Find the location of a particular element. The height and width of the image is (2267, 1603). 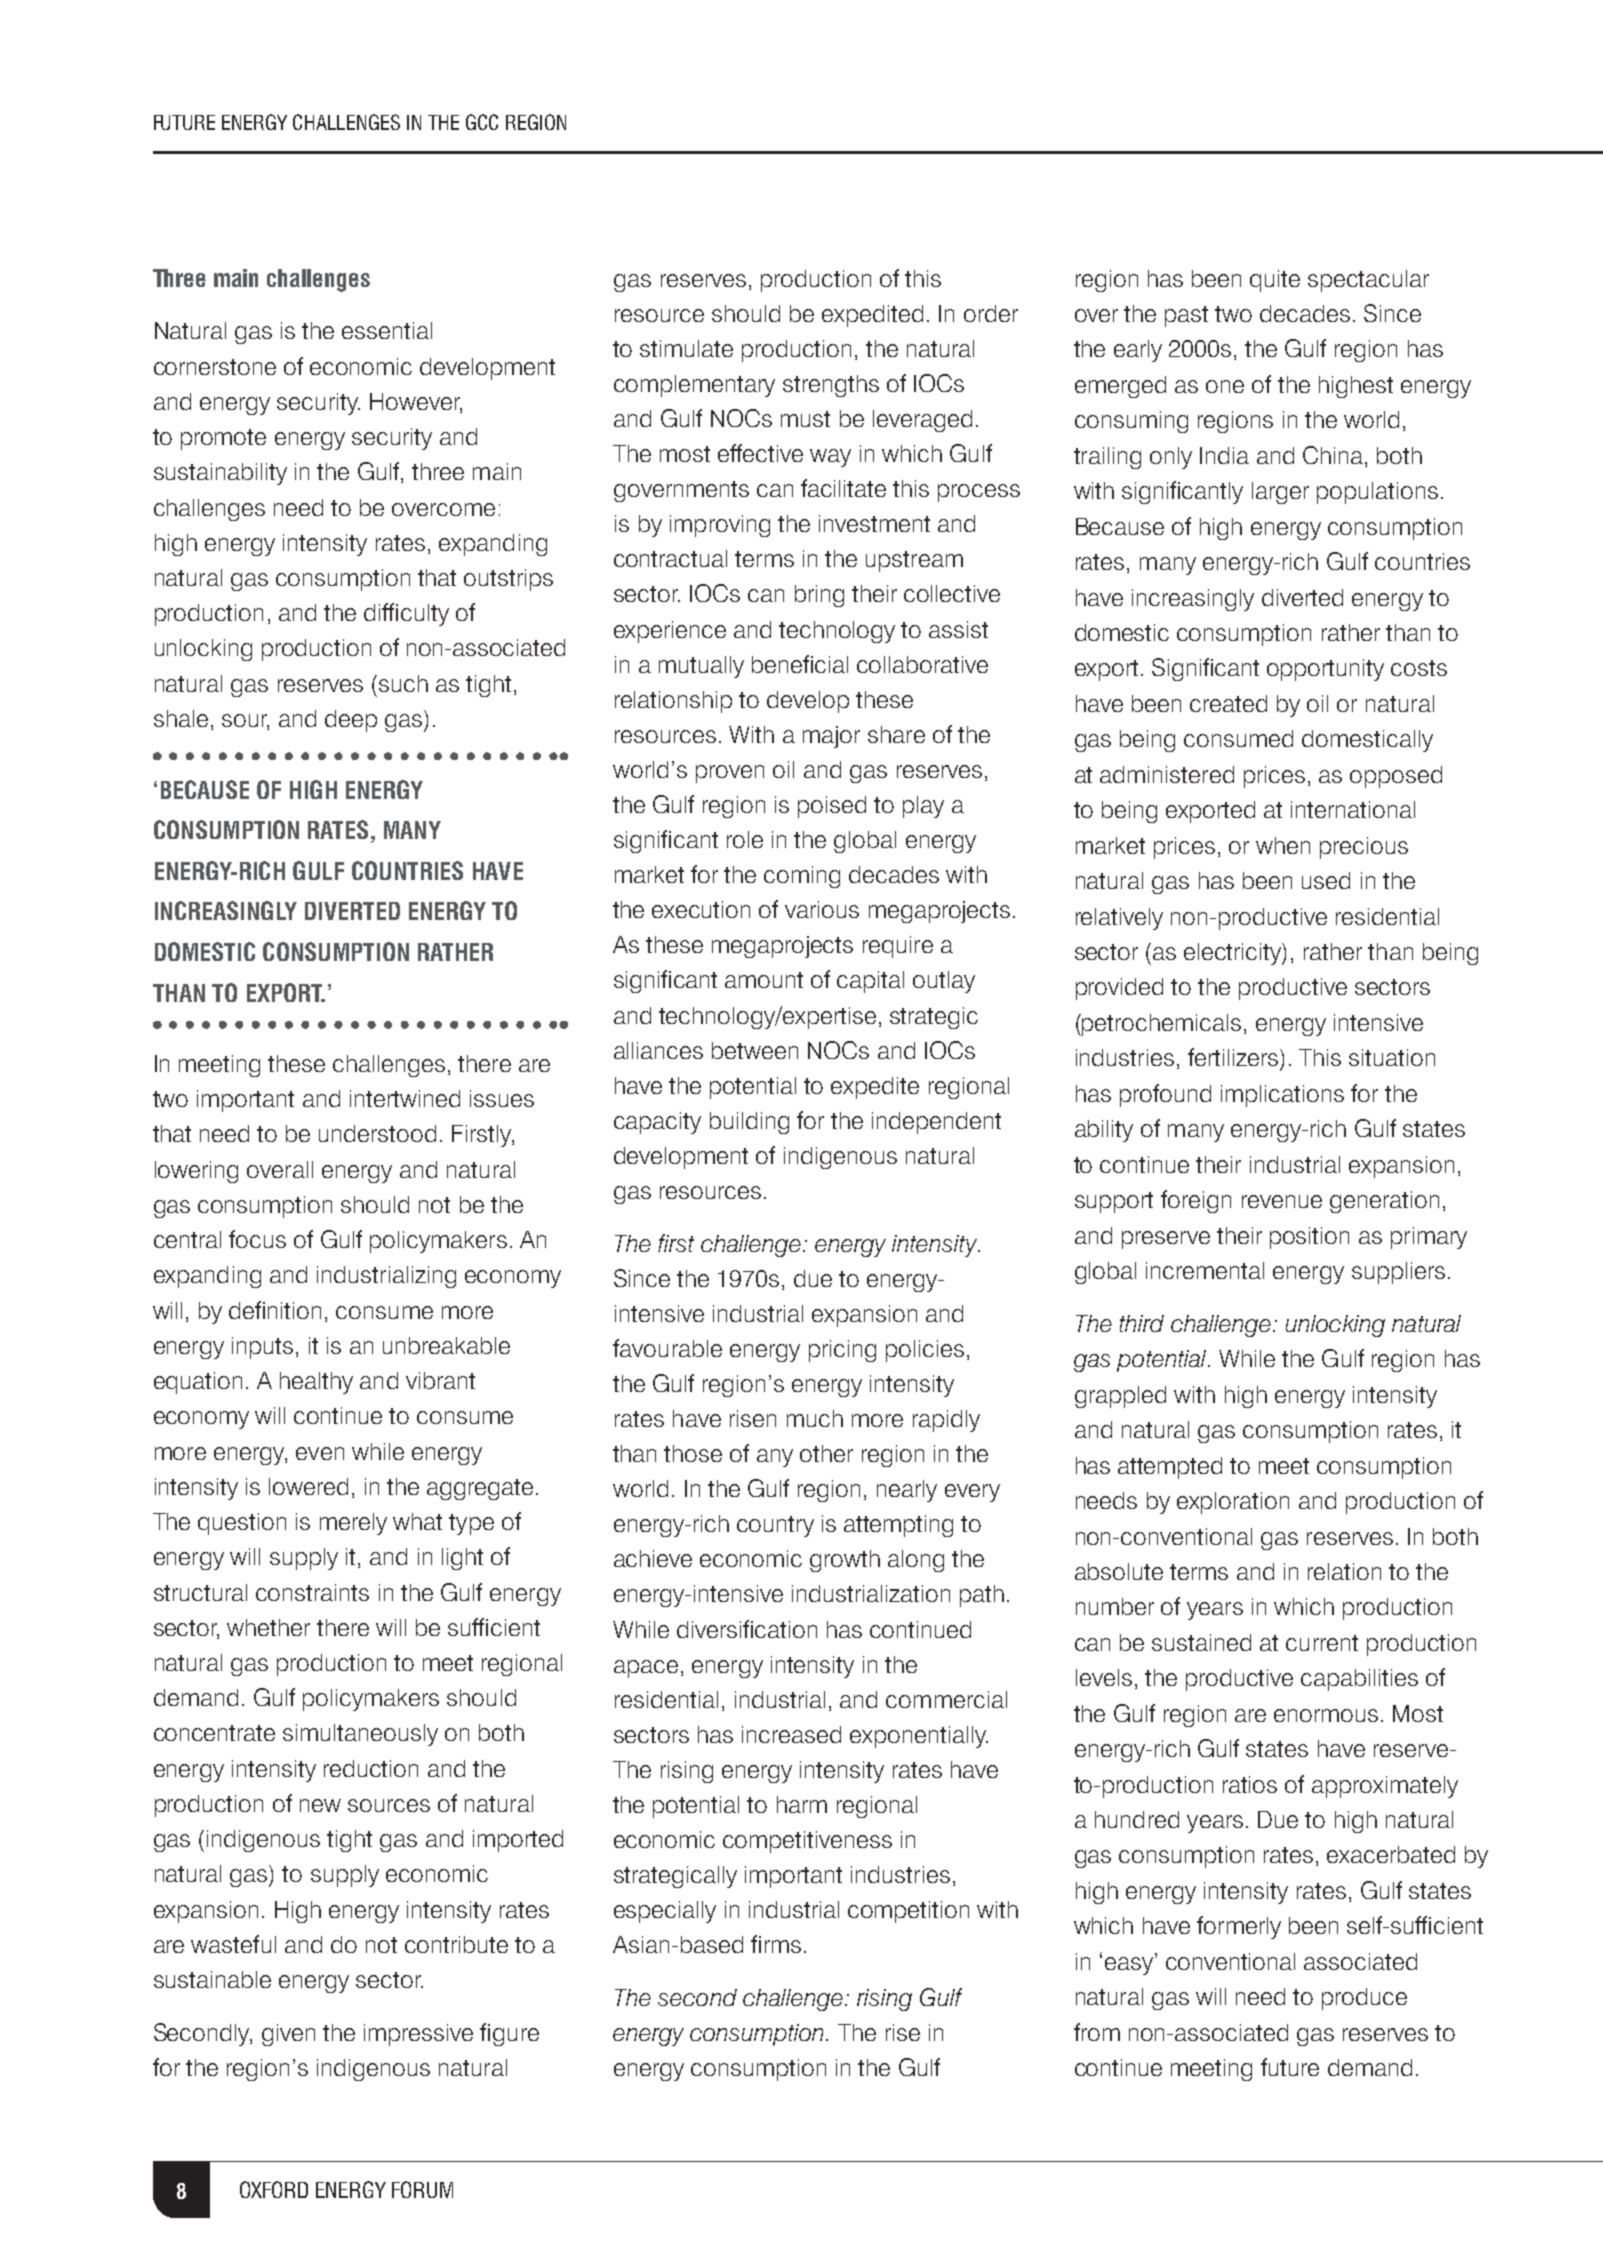

when is located at coordinates (1283, 845).
